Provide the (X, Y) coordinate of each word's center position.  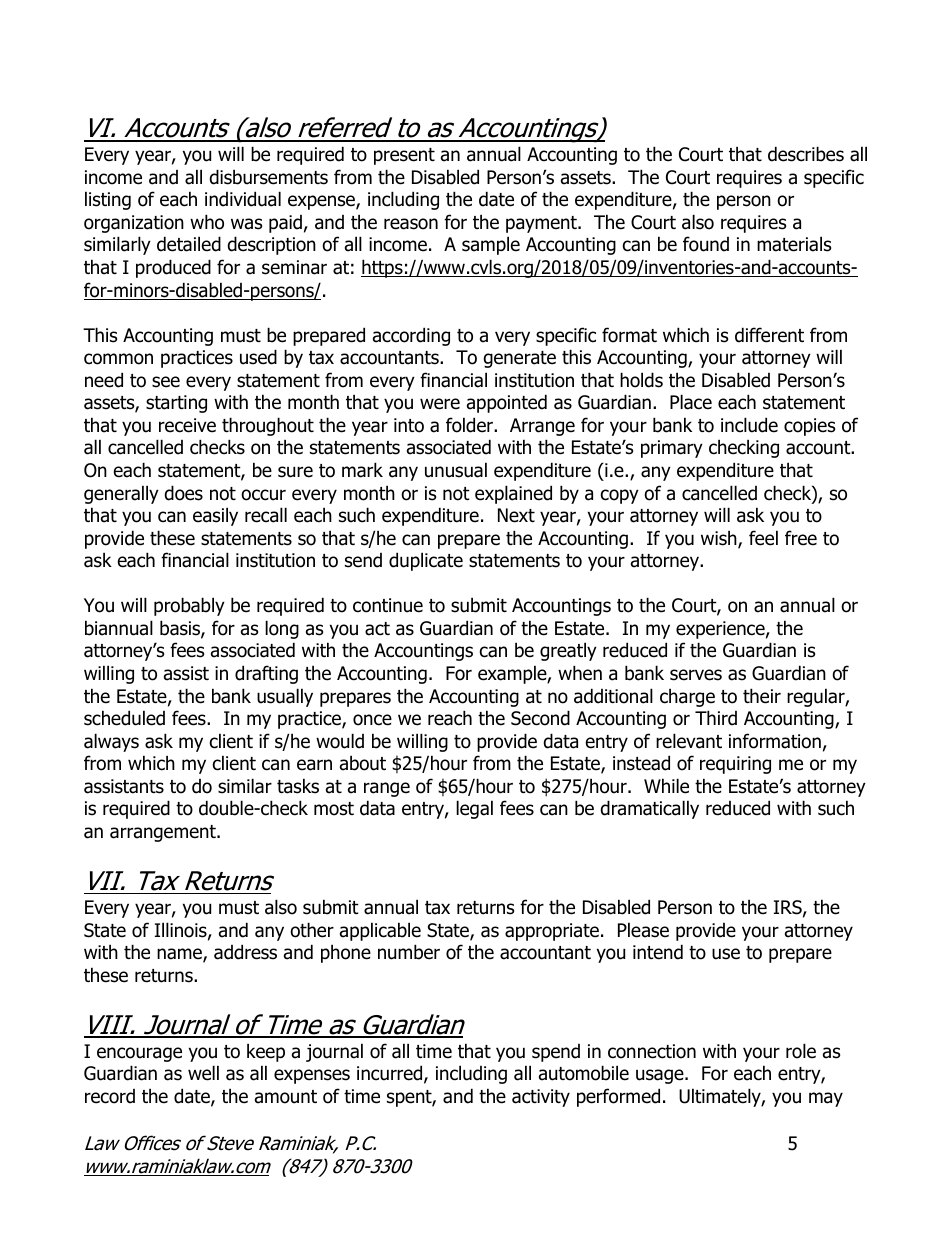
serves (696, 675)
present (404, 156)
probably (189, 606)
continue (388, 605)
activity (541, 1098)
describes (806, 154)
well (203, 1073)
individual (243, 199)
